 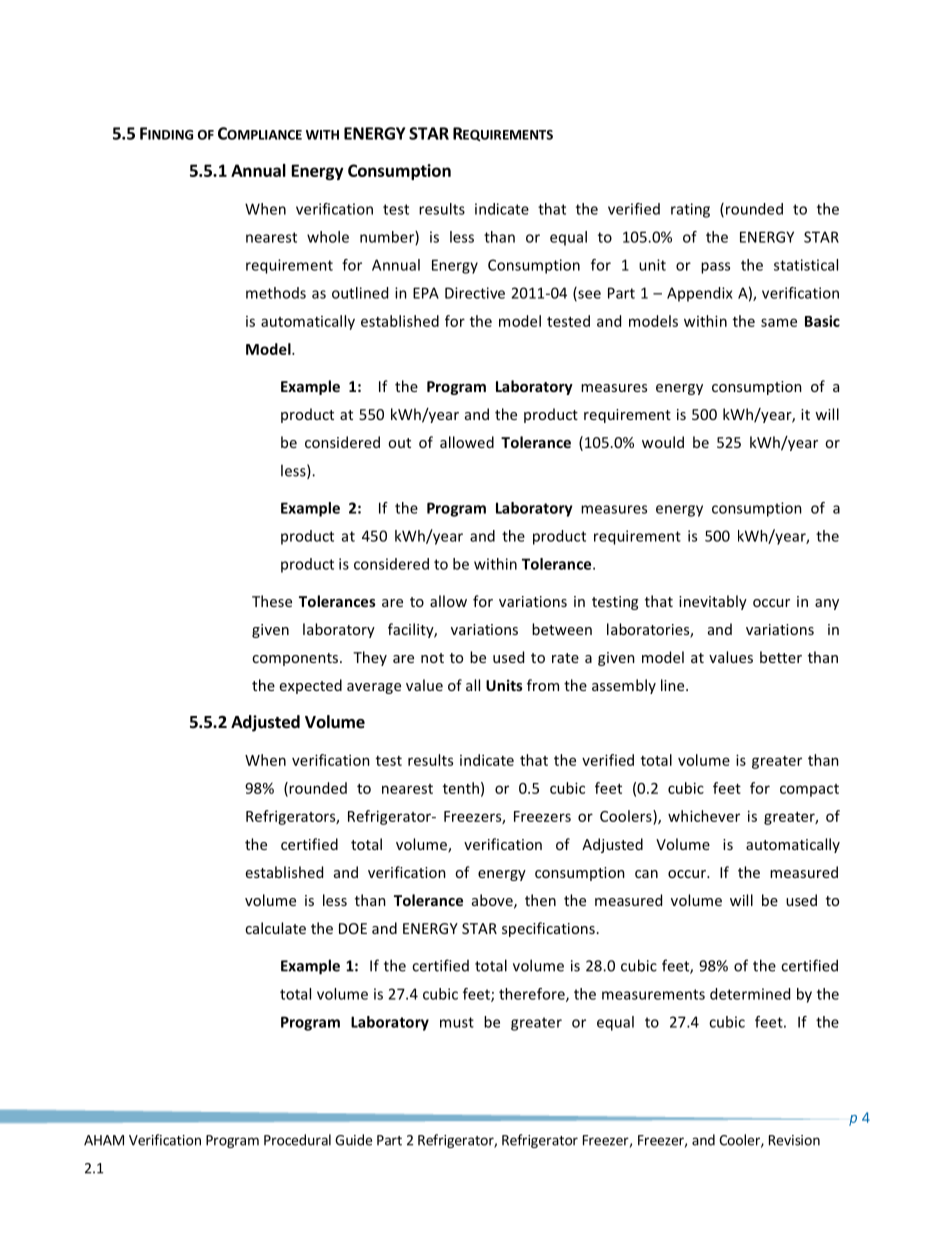 I want to click on Directive, so click(x=475, y=293).
